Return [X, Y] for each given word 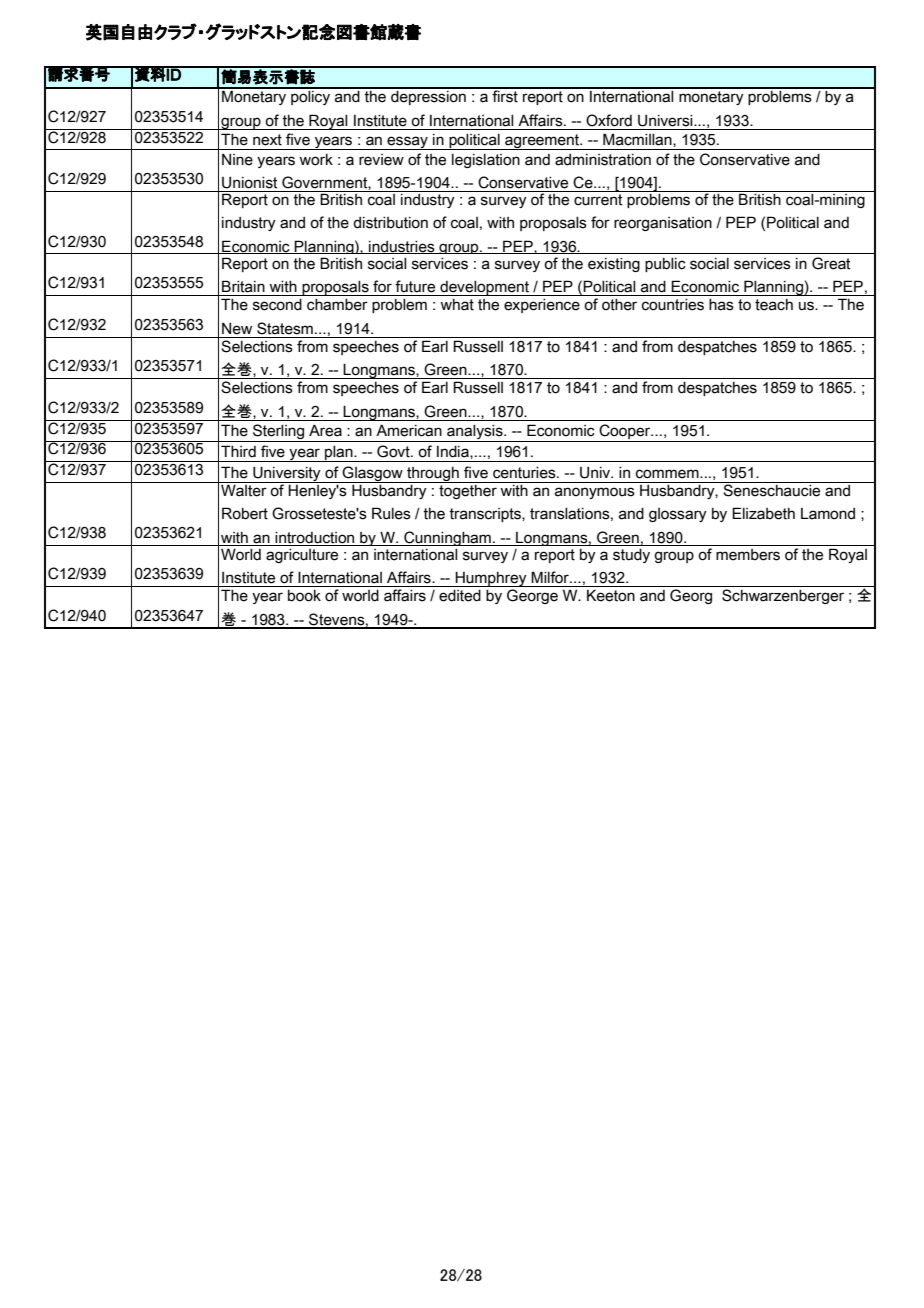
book [304, 596]
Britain [243, 286]
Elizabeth [763, 513]
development [484, 288]
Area [325, 430]
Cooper [625, 433]
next [267, 140]
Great [831, 263]
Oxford [609, 120]
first [505, 95]
